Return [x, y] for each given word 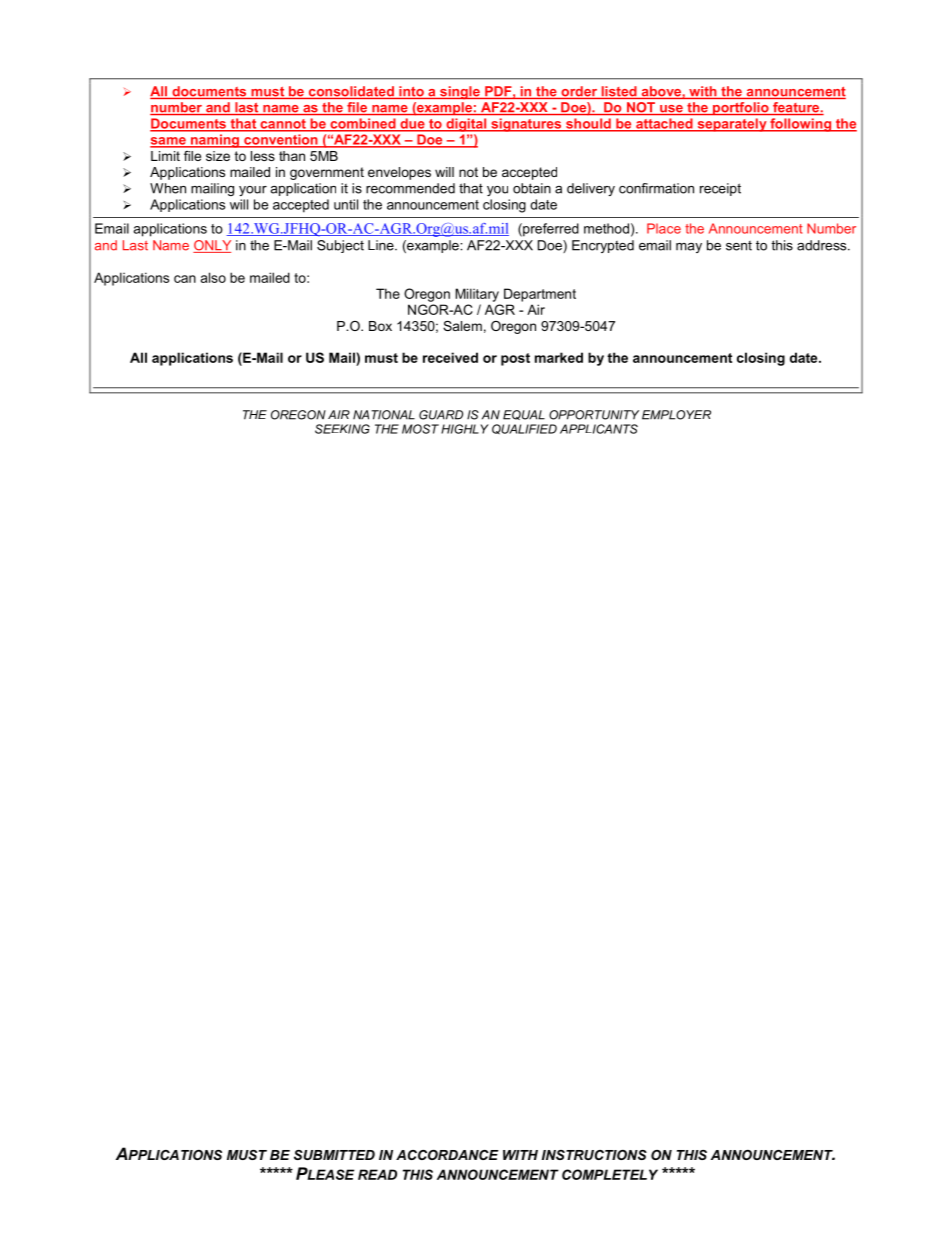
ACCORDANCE [447, 1155]
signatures [526, 125]
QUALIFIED [524, 429]
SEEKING [342, 429]
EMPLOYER [676, 415]
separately [732, 125]
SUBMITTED [334, 1155]
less [263, 156]
